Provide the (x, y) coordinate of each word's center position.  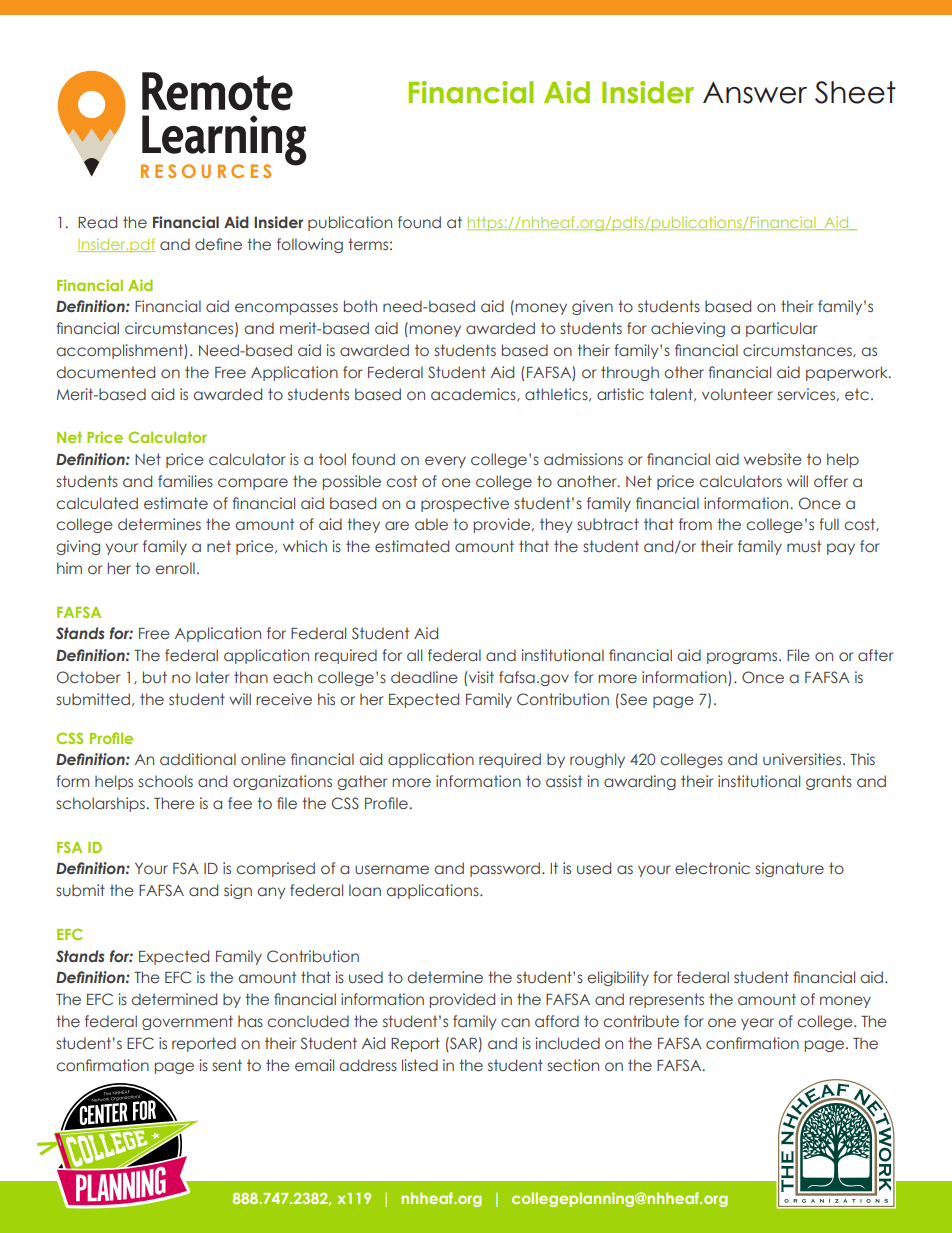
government (187, 1022)
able (431, 524)
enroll (175, 568)
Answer (755, 93)
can (515, 1022)
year (757, 1024)
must (804, 546)
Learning (223, 141)
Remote (217, 91)
